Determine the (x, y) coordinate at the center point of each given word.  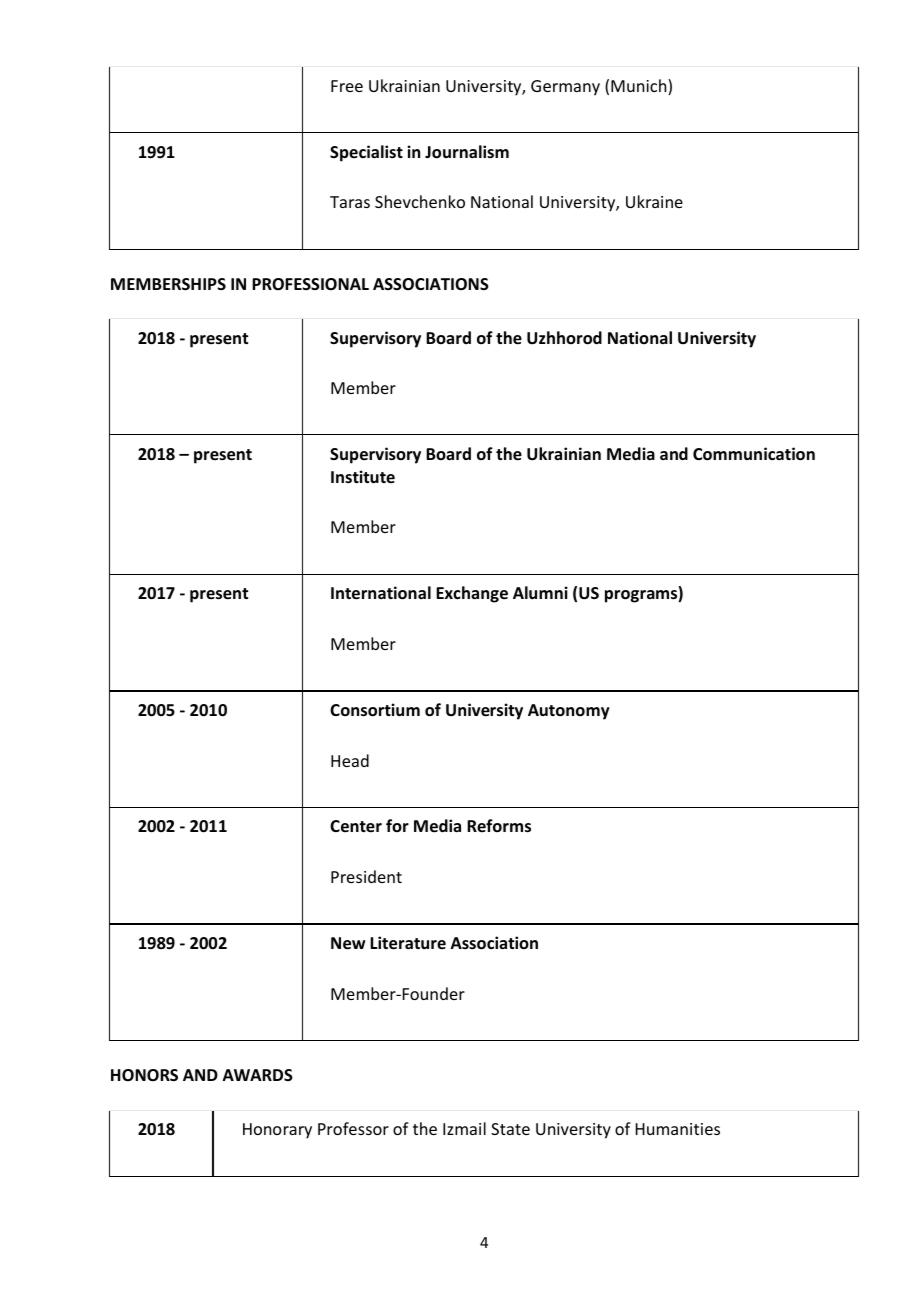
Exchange (472, 594)
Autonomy (569, 712)
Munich (640, 87)
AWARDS (258, 1075)
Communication (754, 454)
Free (347, 86)
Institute (363, 477)
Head (350, 760)
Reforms (499, 826)
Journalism (467, 152)
